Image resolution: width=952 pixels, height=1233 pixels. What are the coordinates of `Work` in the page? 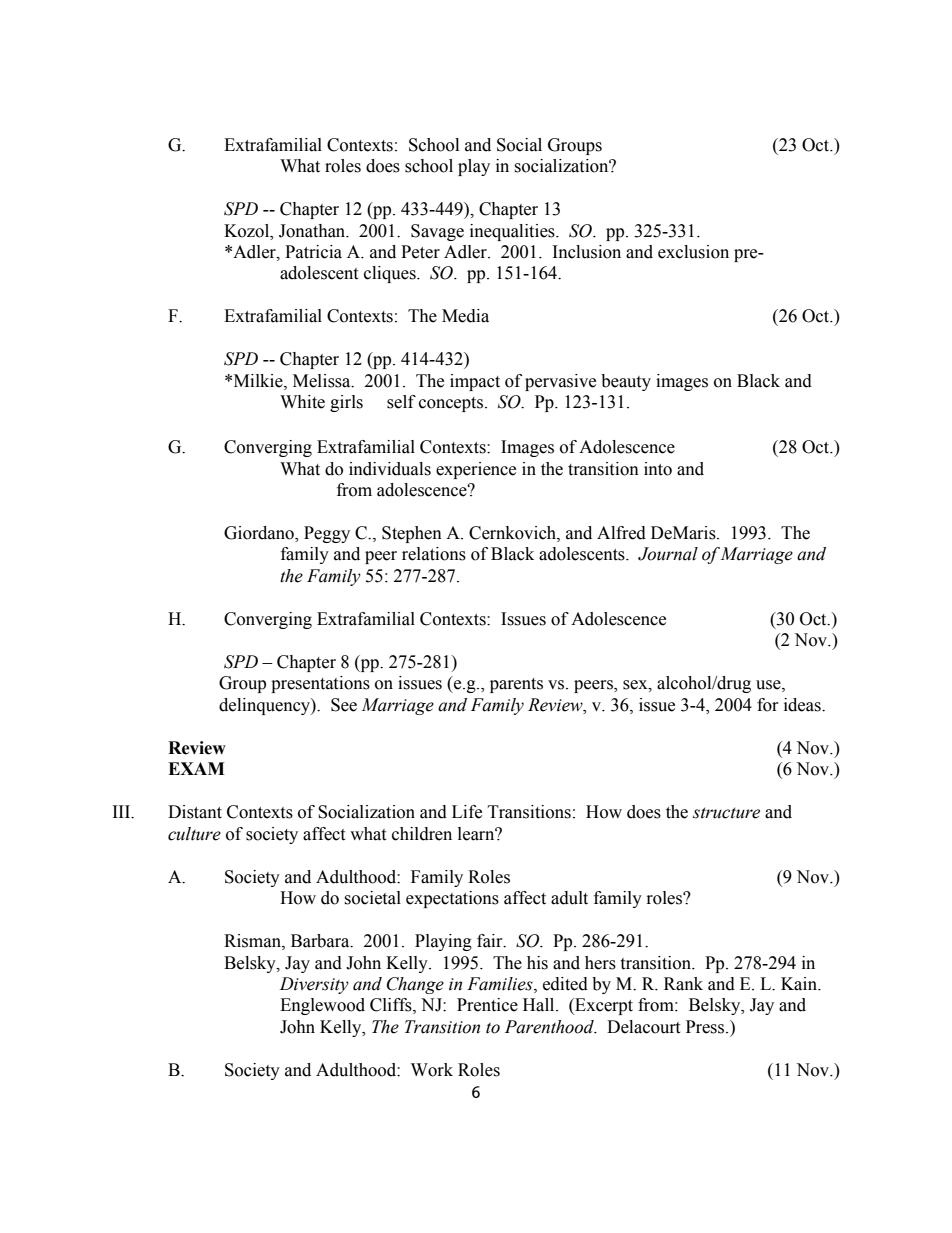 It's located at (432, 1070).
